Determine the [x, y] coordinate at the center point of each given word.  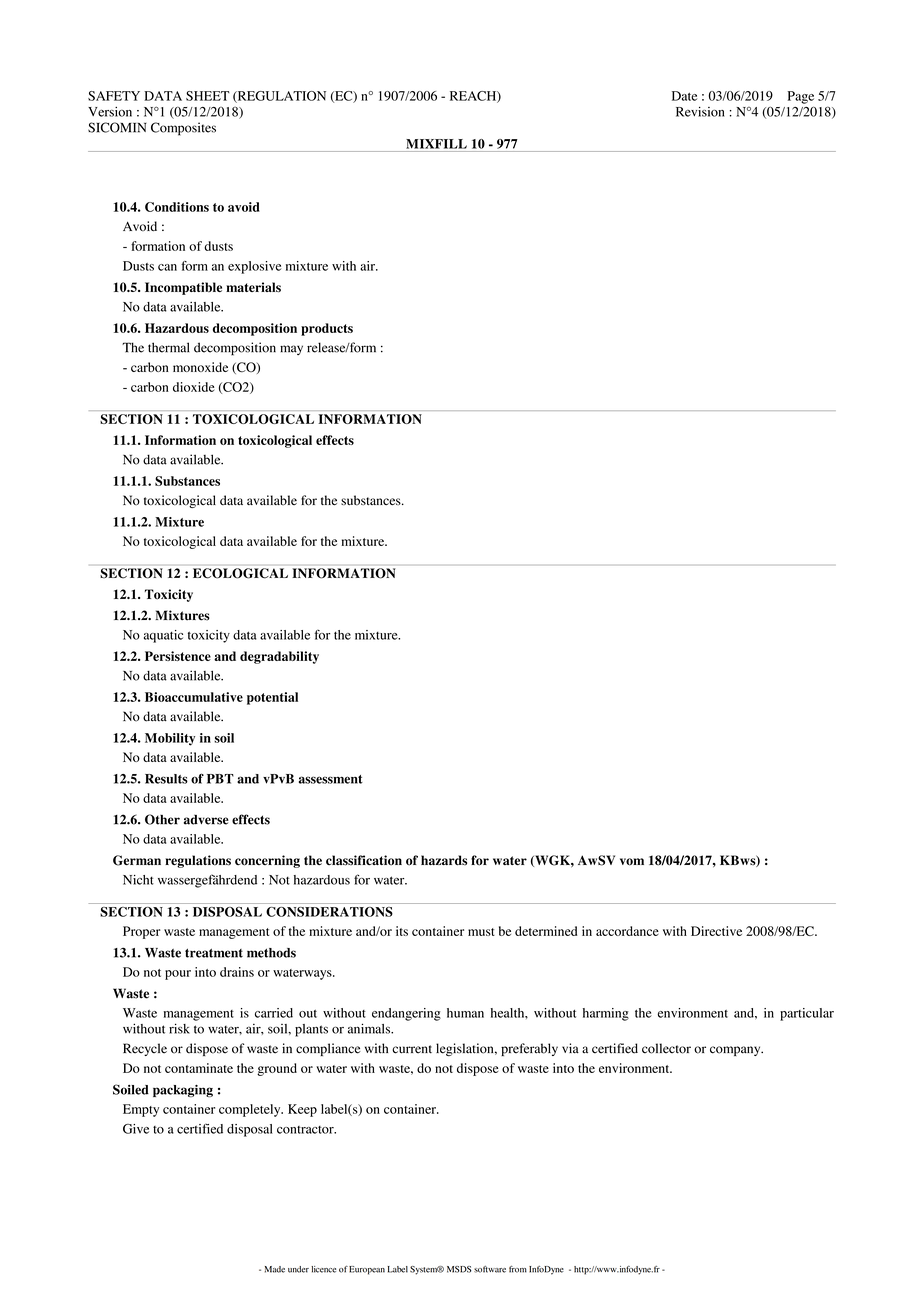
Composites [183, 129]
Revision [700, 112]
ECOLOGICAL [240, 573]
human [465, 1013]
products [327, 329]
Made [275, 1269]
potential [272, 698]
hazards [444, 860]
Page [801, 97]
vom [632, 862]
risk [179, 1028]
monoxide [200, 367]
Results [166, 779]
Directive [716, 931]
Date [684, 96]
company [736, 1051]
